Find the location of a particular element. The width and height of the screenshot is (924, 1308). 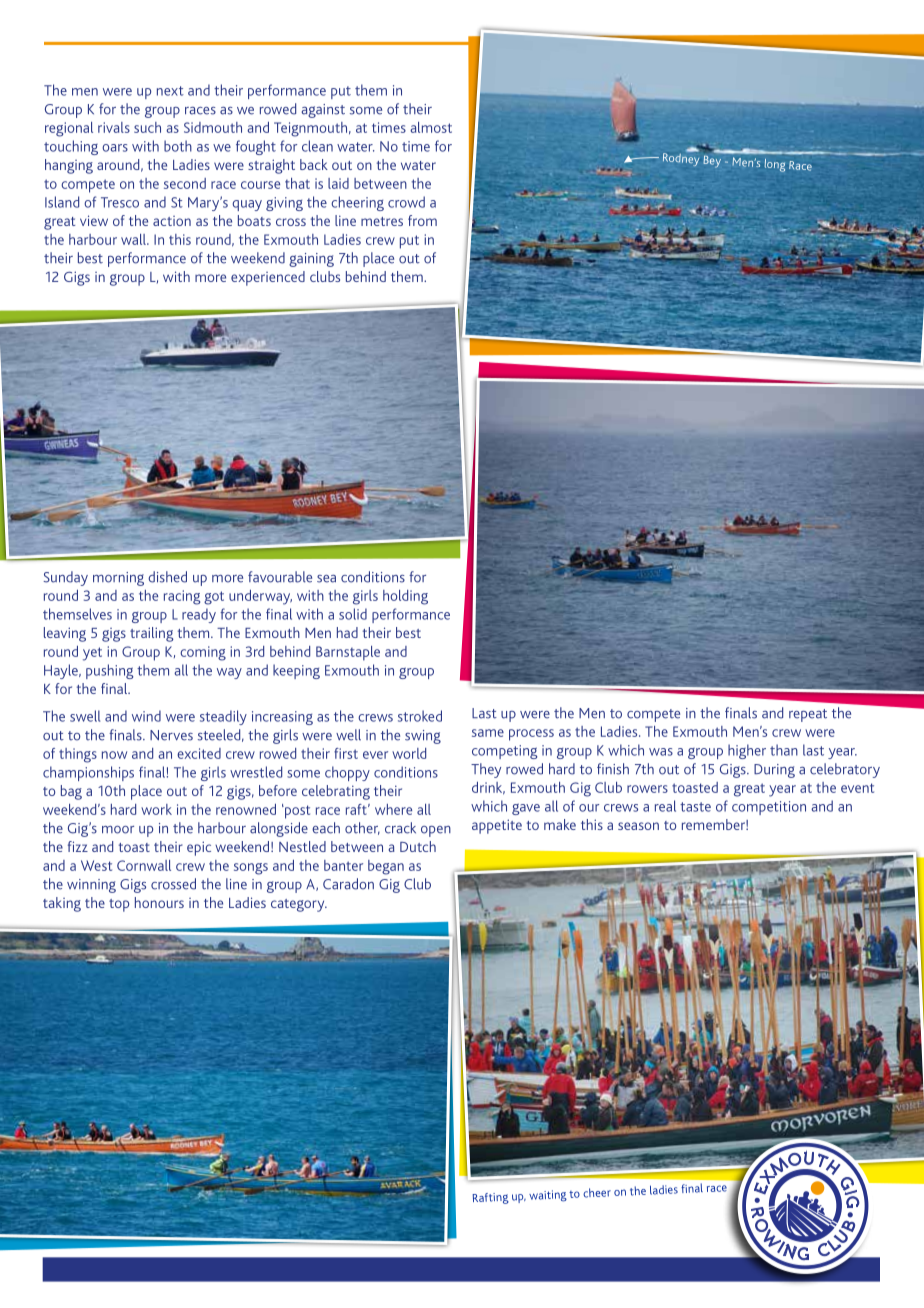

holding is located at coordinates (405, 597).
